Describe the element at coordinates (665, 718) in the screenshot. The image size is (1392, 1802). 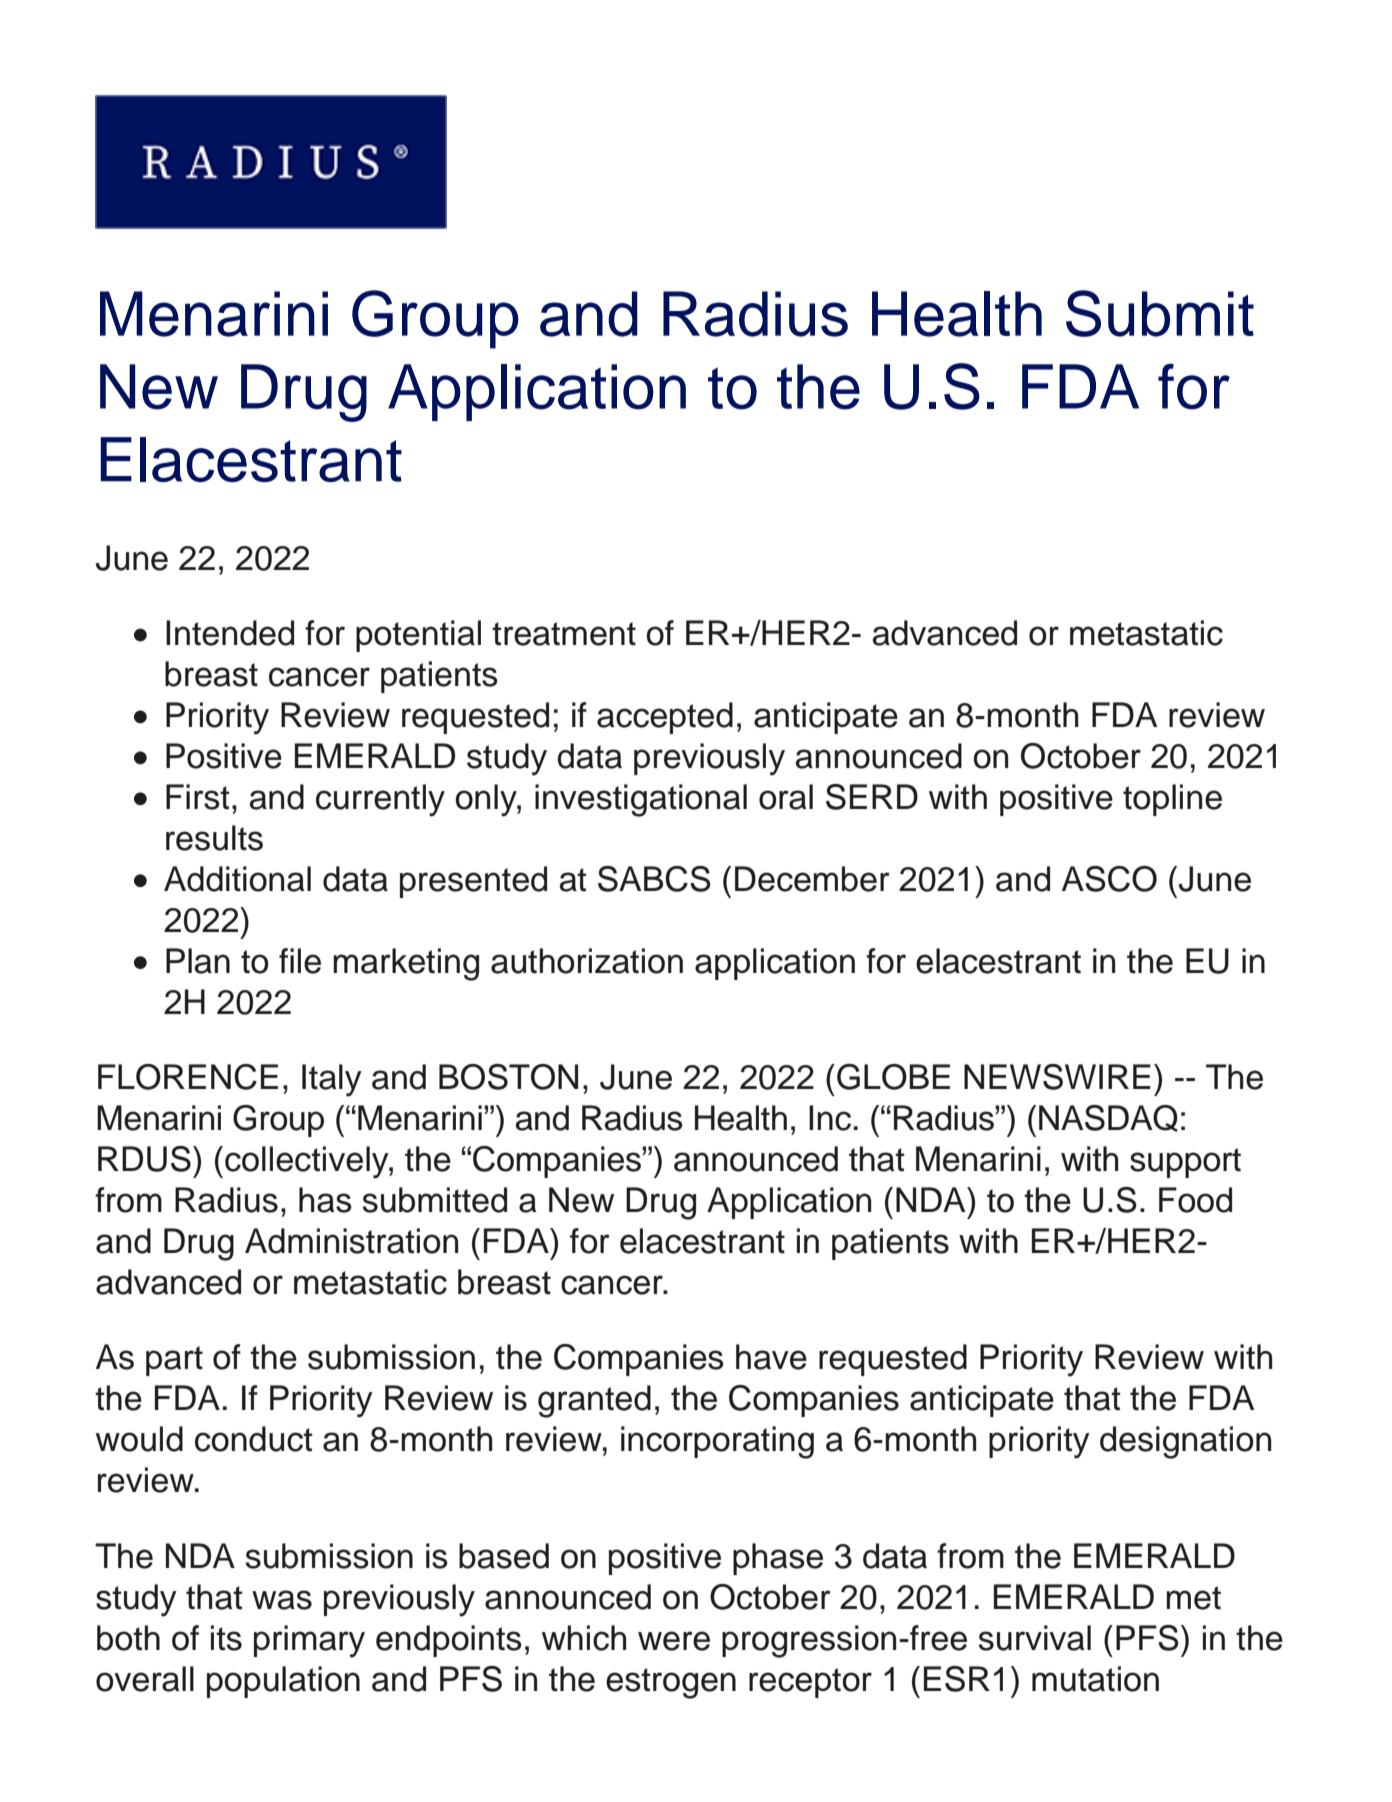
I see `accepted` at that location.
